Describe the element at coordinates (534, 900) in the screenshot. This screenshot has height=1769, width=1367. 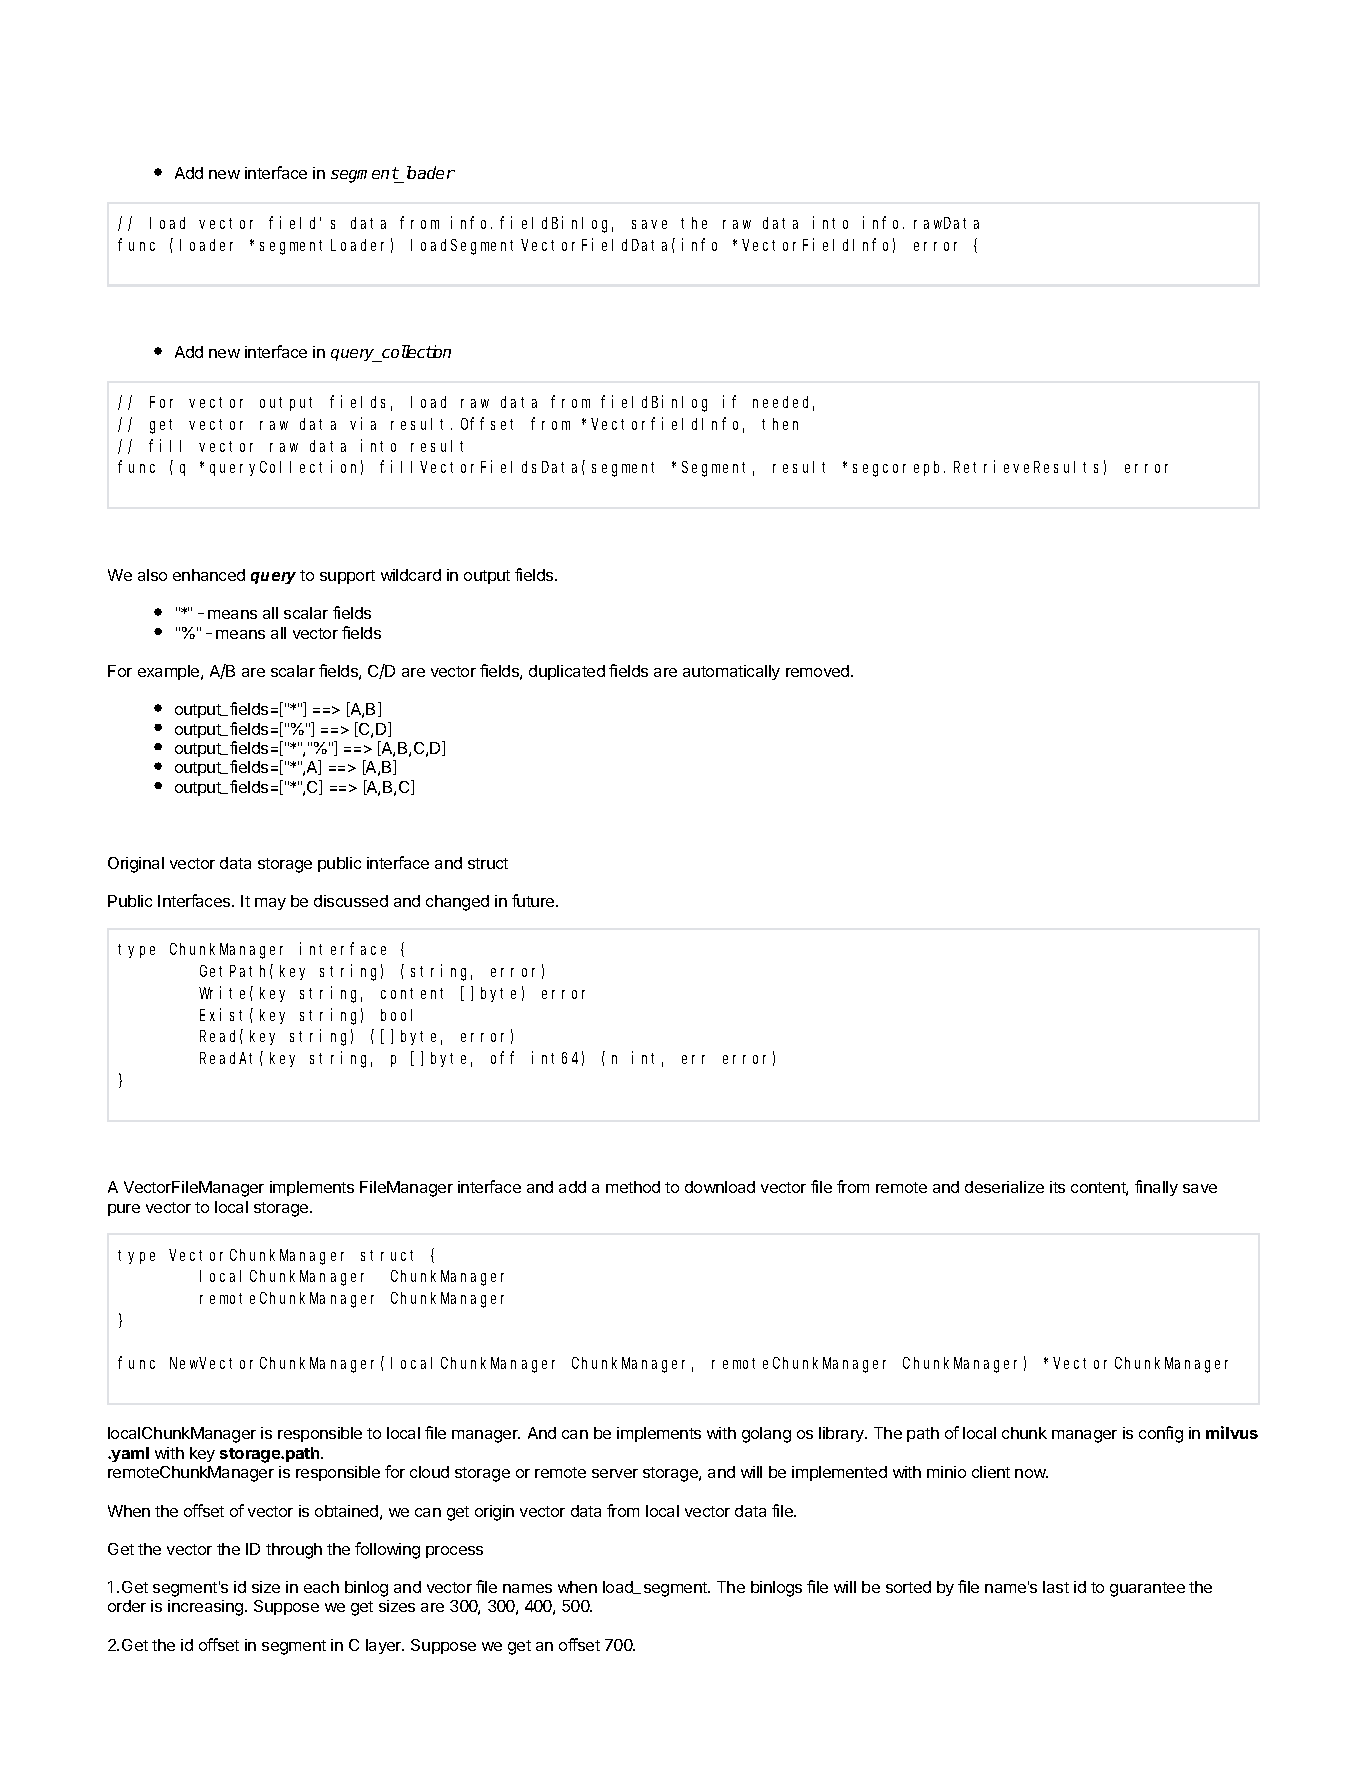
I see `future` at that location.
